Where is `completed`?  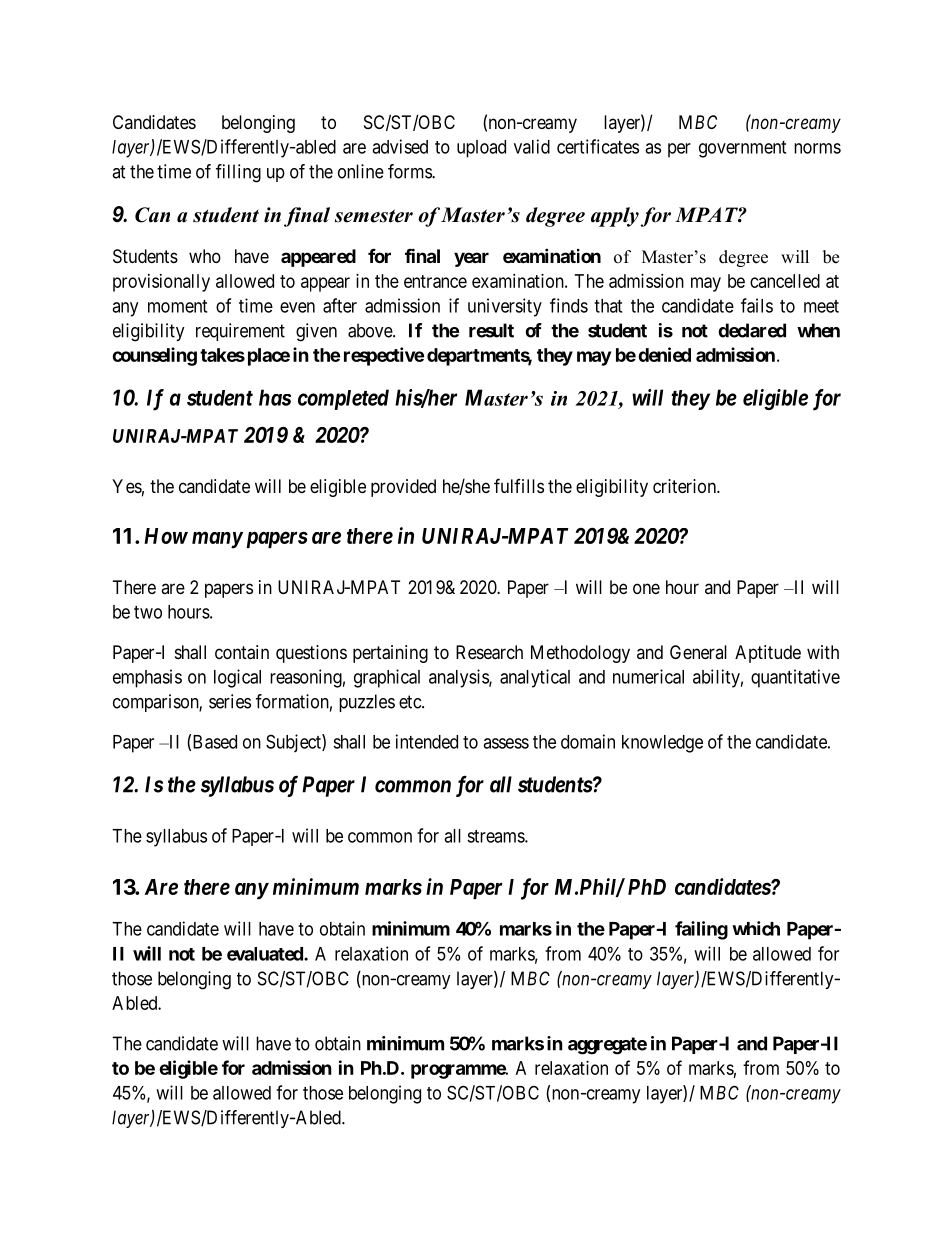
completed is located at coordinates (343, 399).
